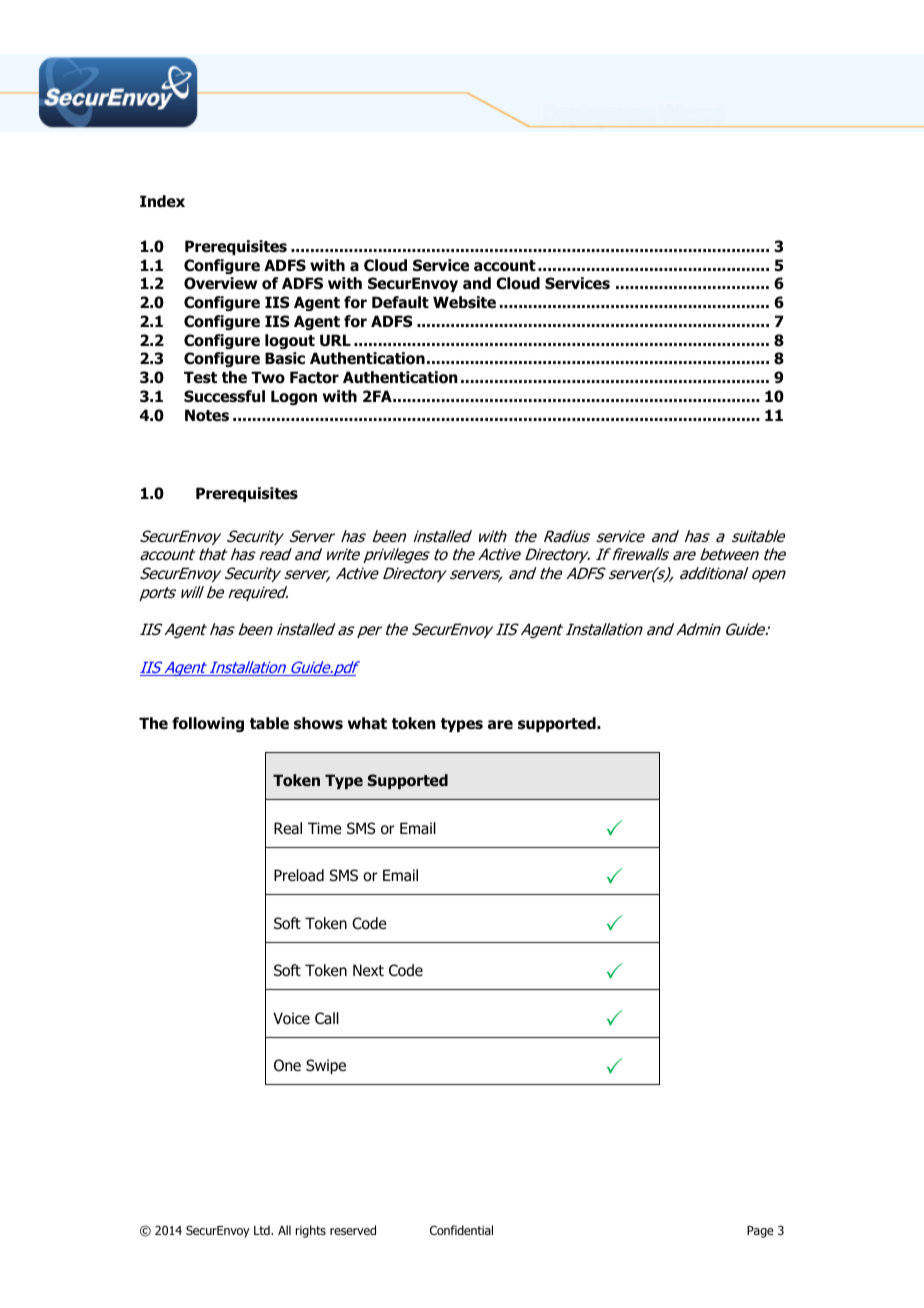 The image size is (924, 1308). Describe the element at coordinates (368, 970) in the page. I see `Next` at that location.
